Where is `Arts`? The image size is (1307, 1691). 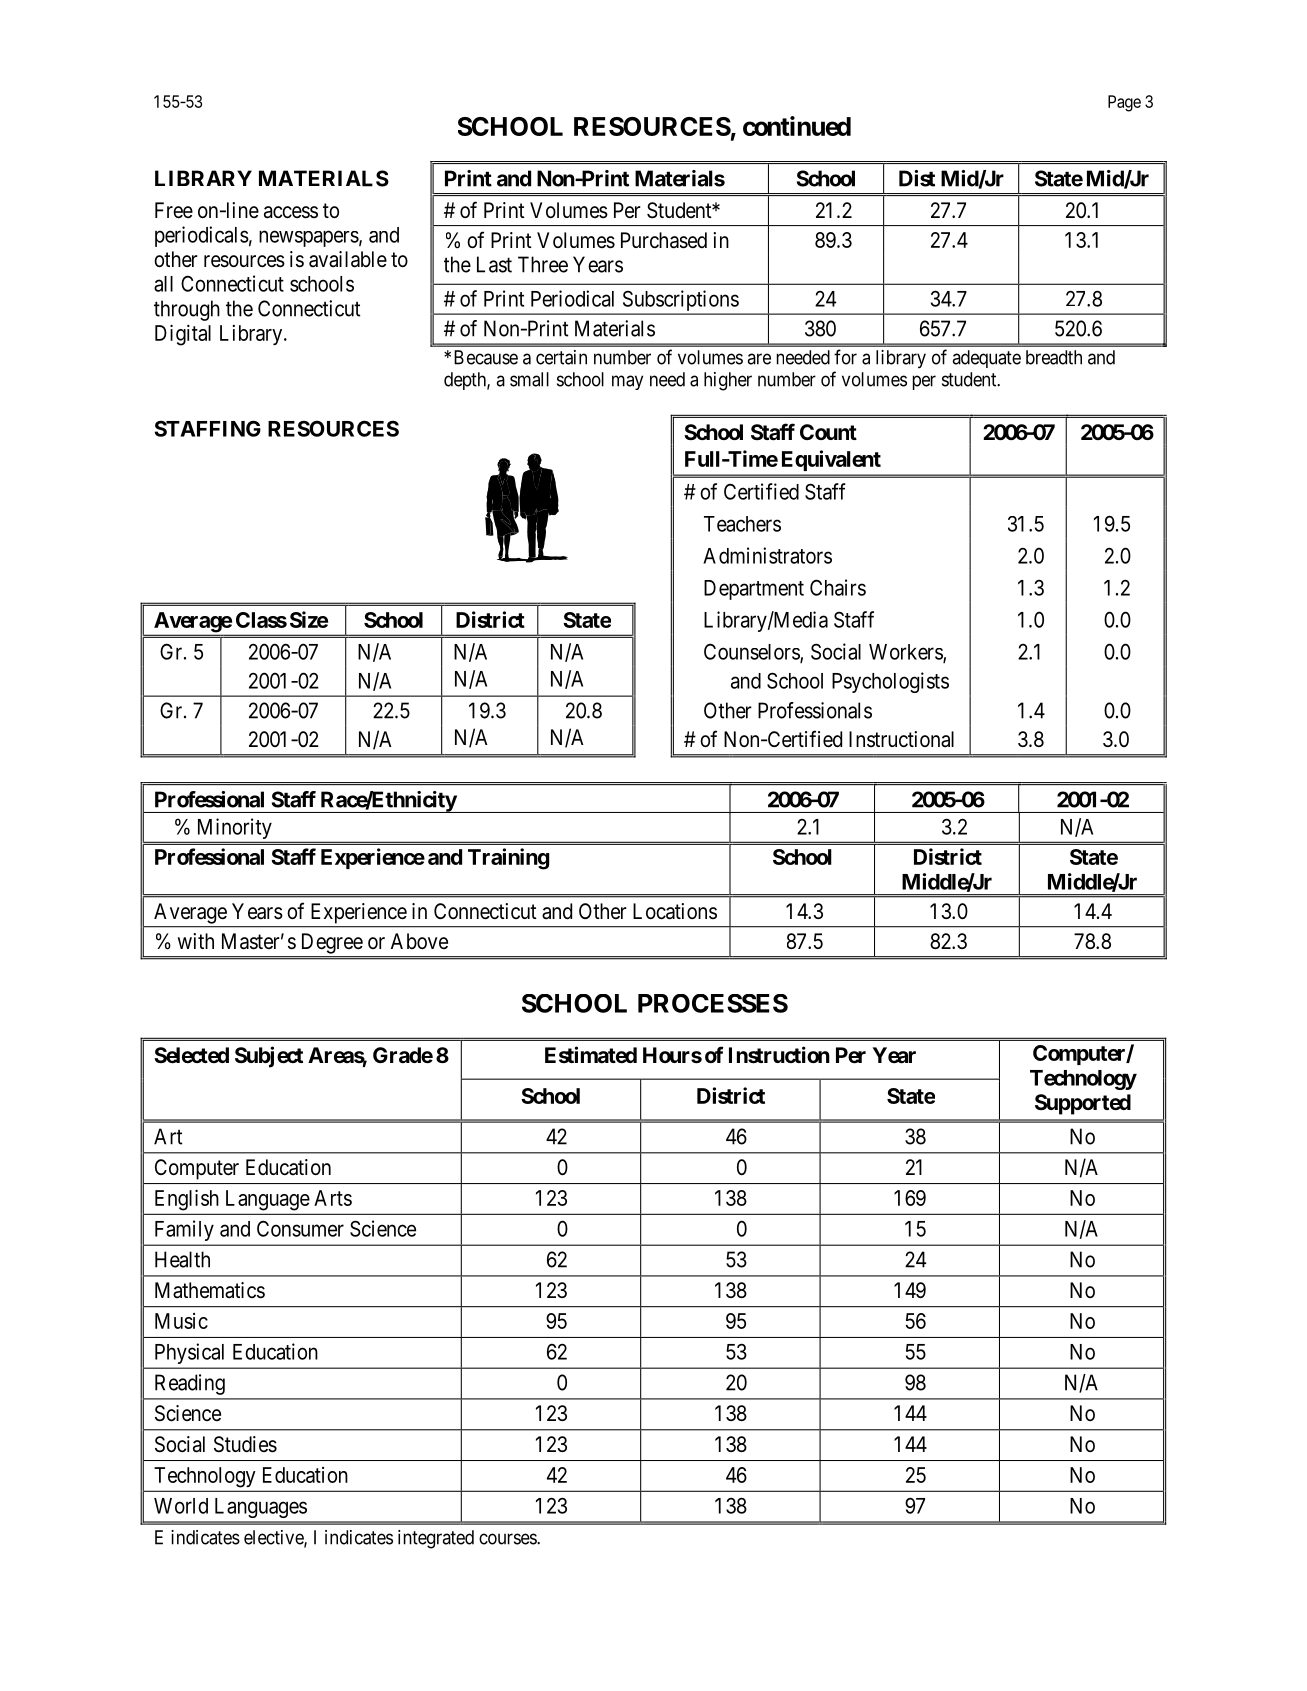
Arts is located at coordinates (333, 1198).
